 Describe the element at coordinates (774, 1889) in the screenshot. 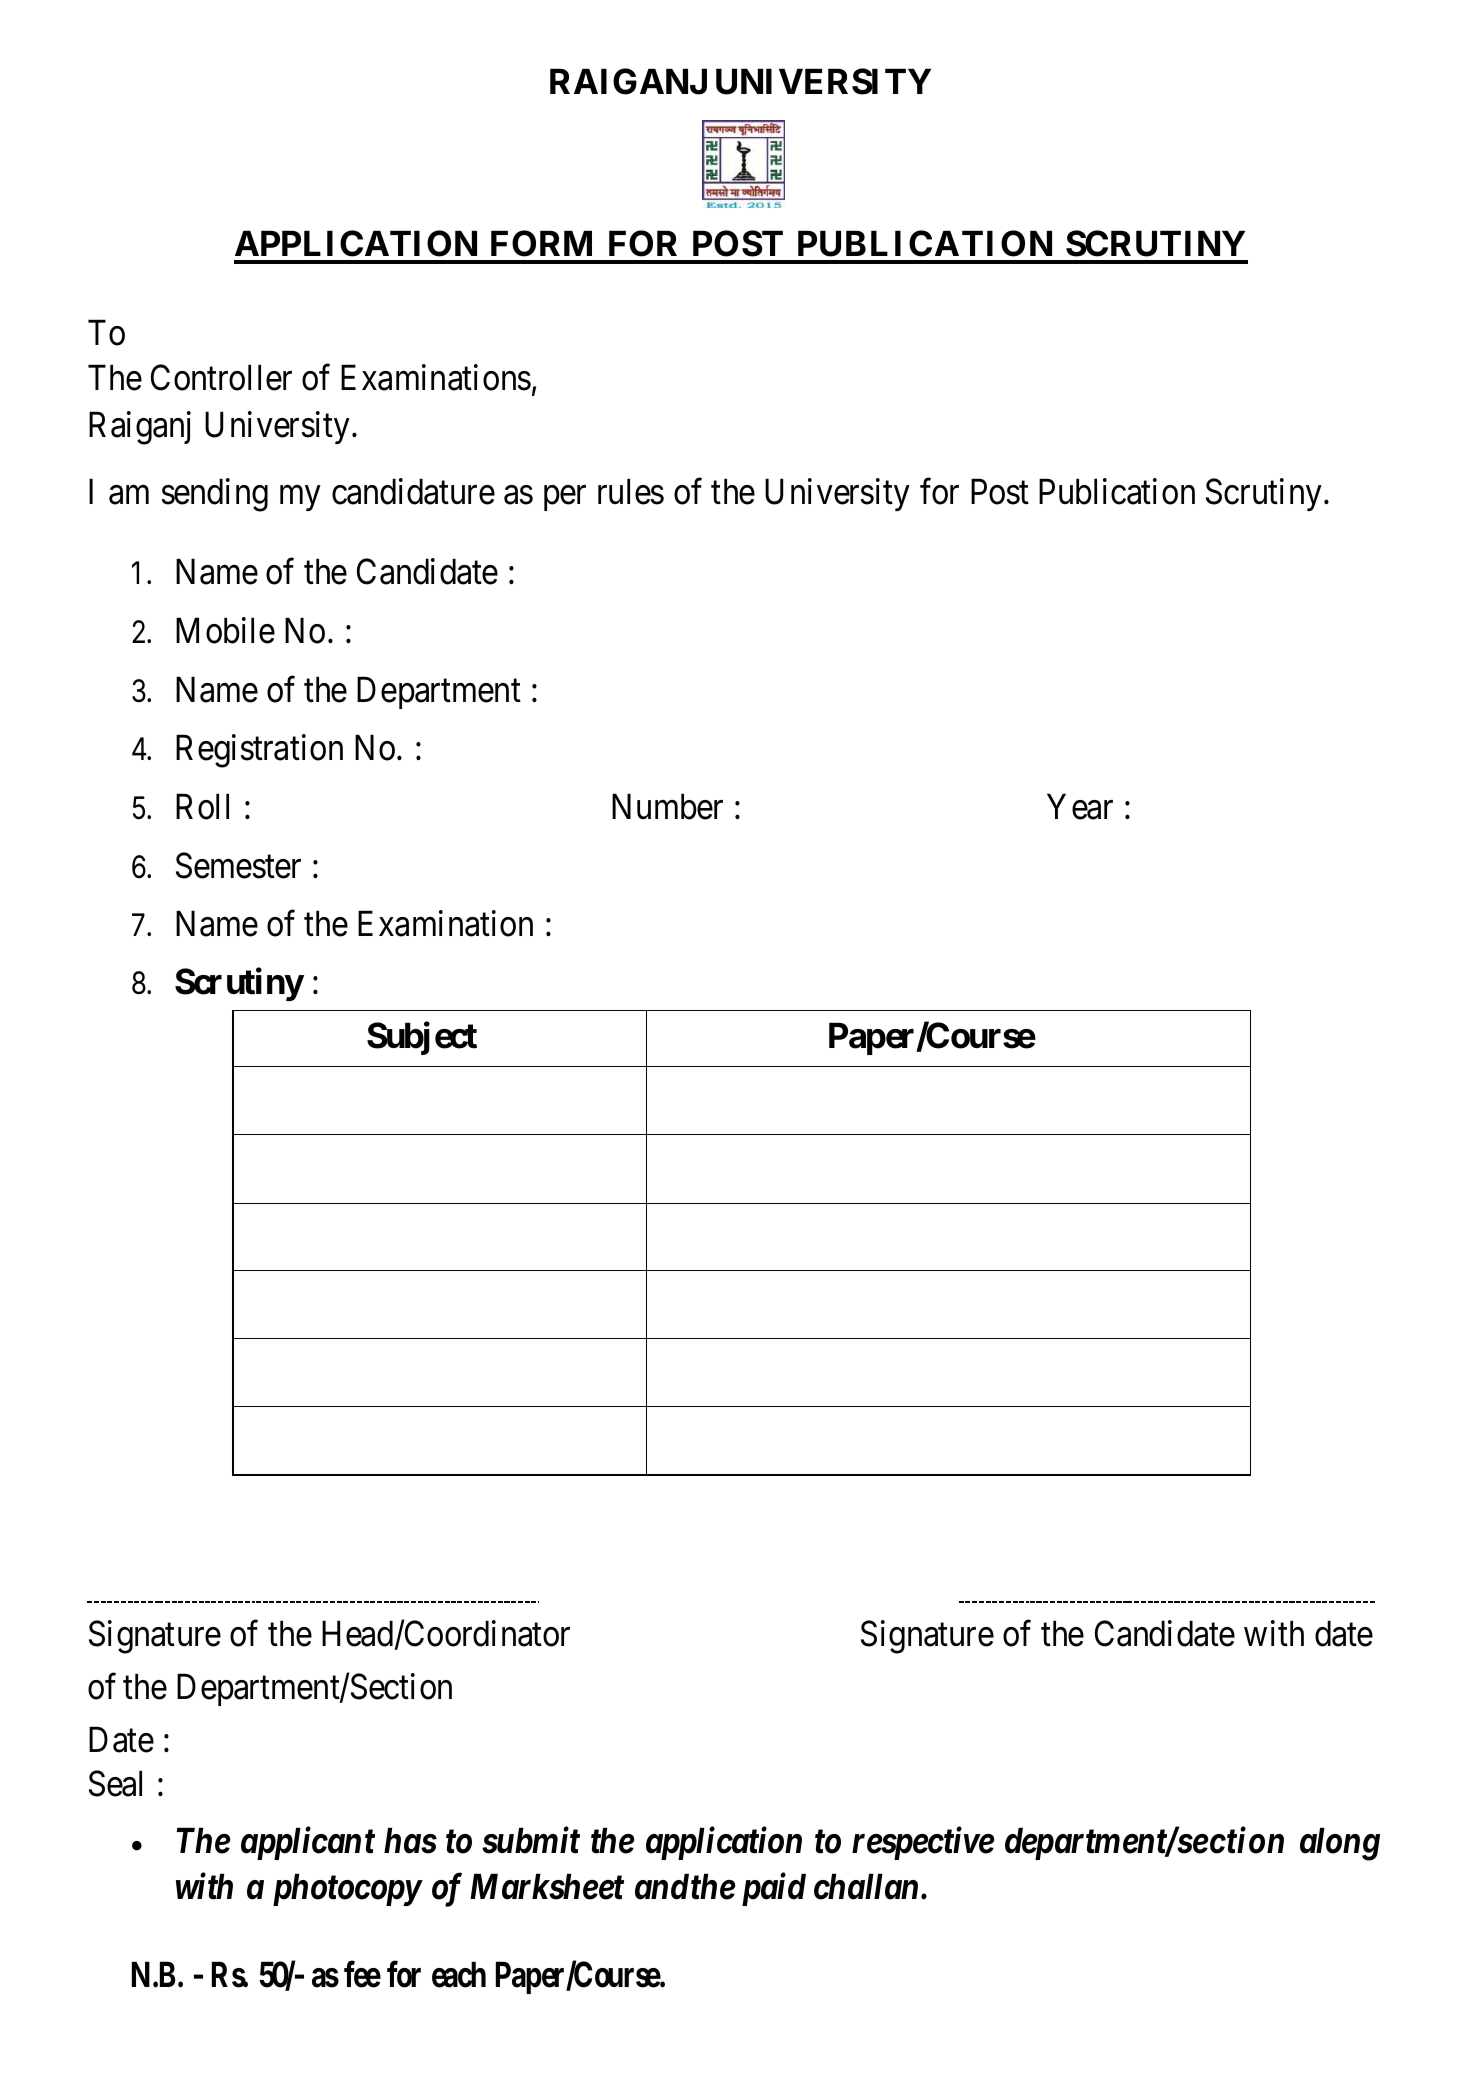

I see `paid` at that location.
